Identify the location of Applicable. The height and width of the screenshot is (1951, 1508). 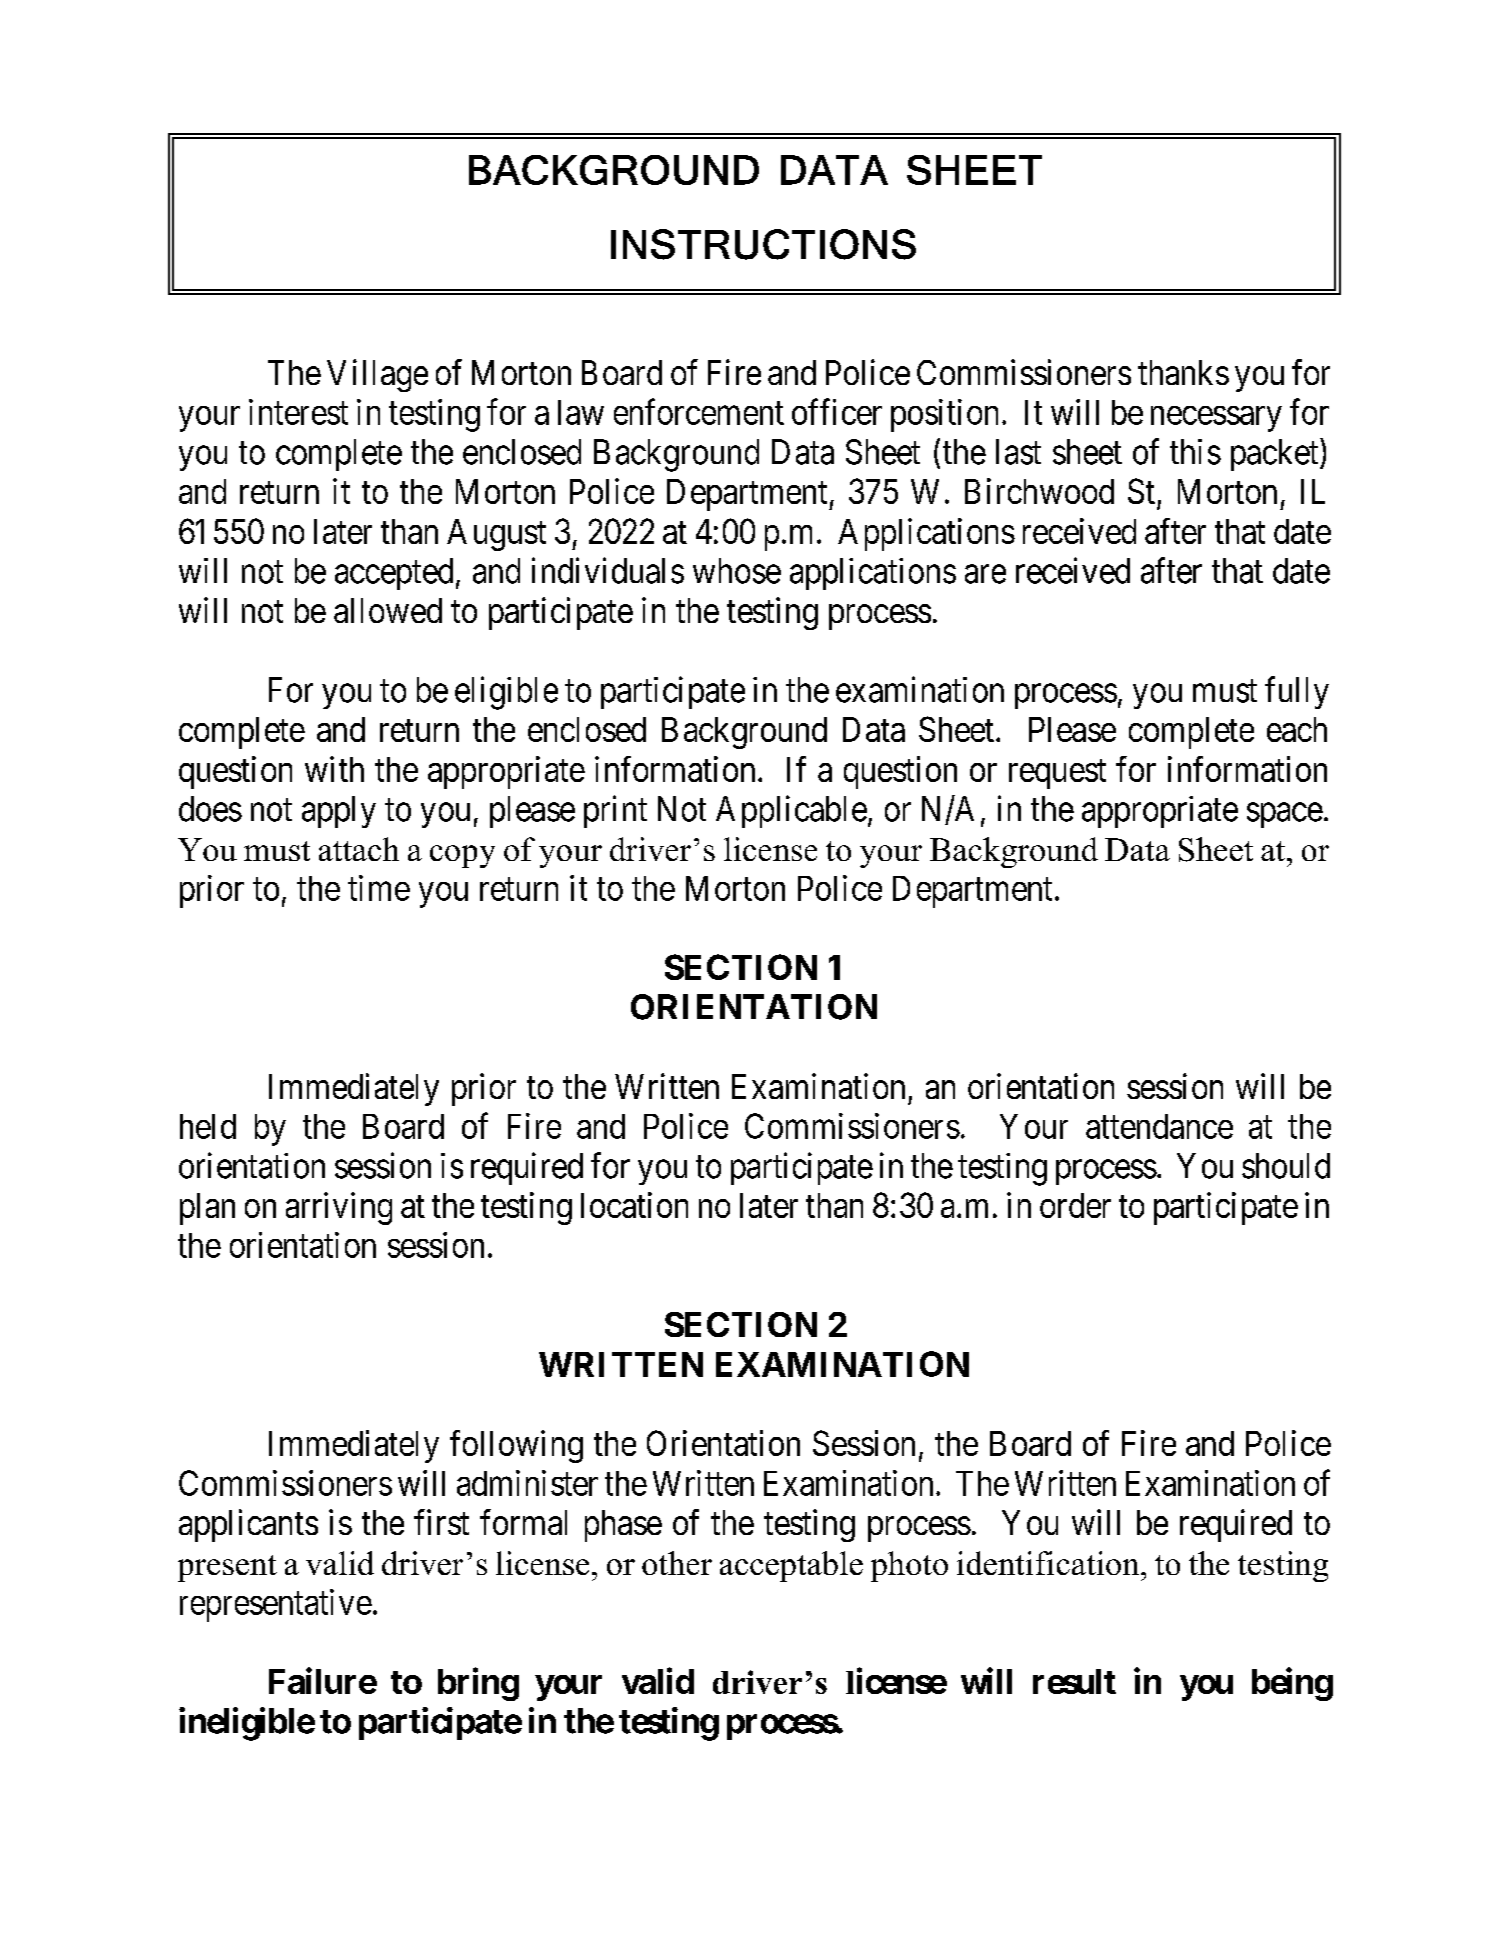
(791, 811).
